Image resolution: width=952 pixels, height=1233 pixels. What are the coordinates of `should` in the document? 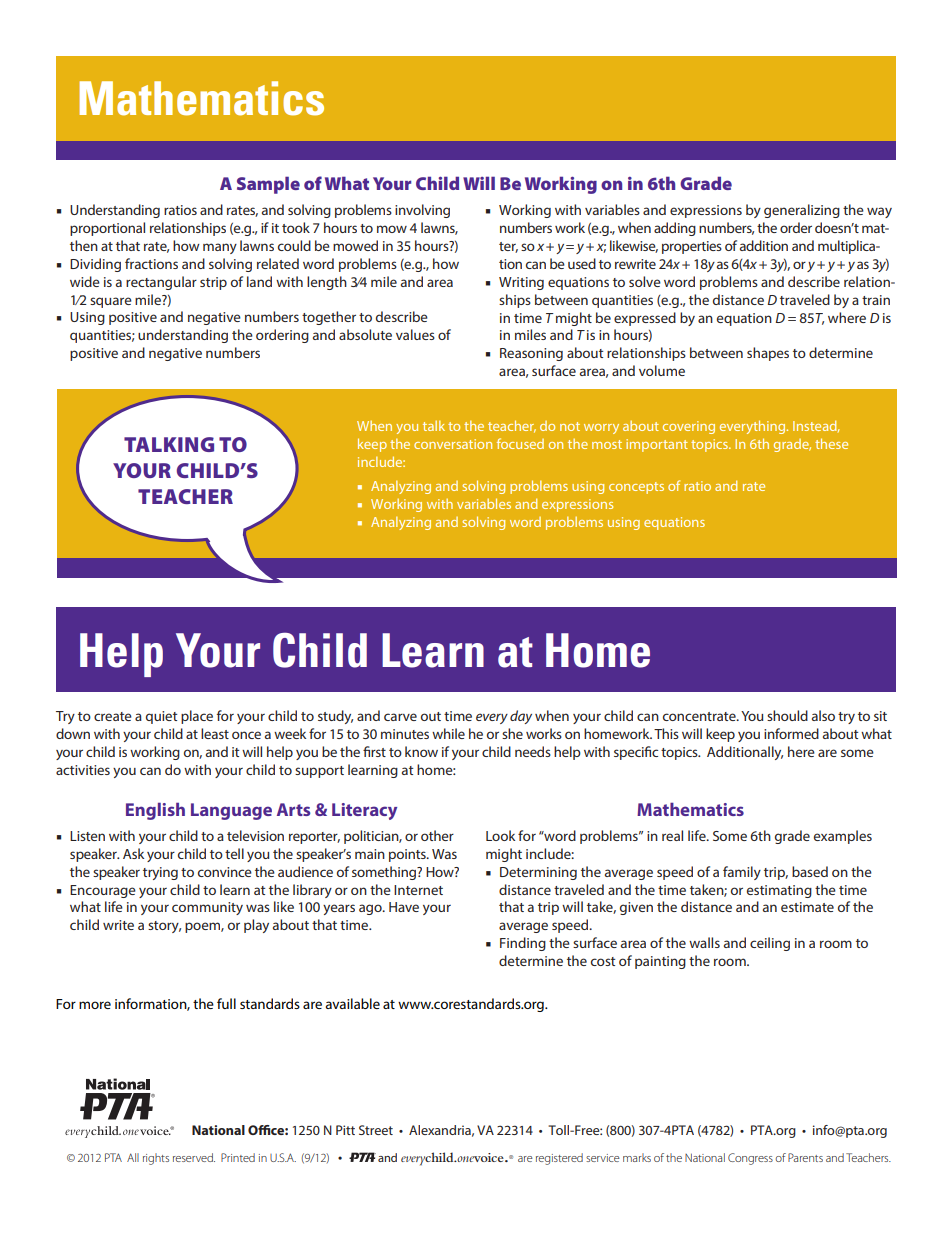 It's located at (787, 715).
